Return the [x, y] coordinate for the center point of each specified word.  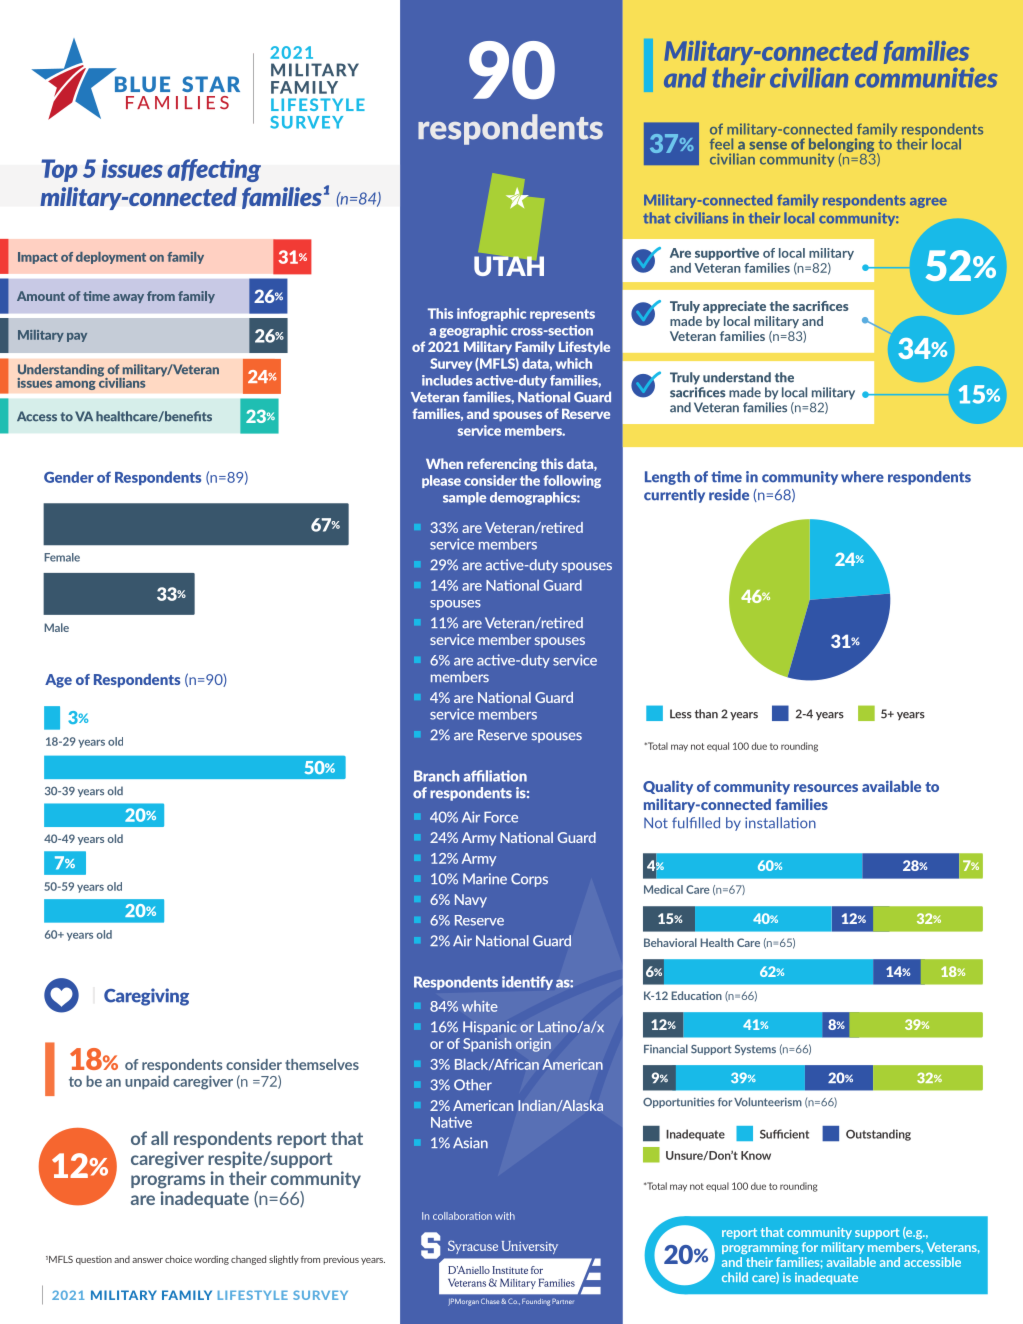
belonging [842, 146]
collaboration [462, 1216]
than [706, 714]
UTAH [509, 266]
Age [58, 681]
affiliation [495, 776]
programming [760, 1248]
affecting [214, 170]
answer [147, 1260]
